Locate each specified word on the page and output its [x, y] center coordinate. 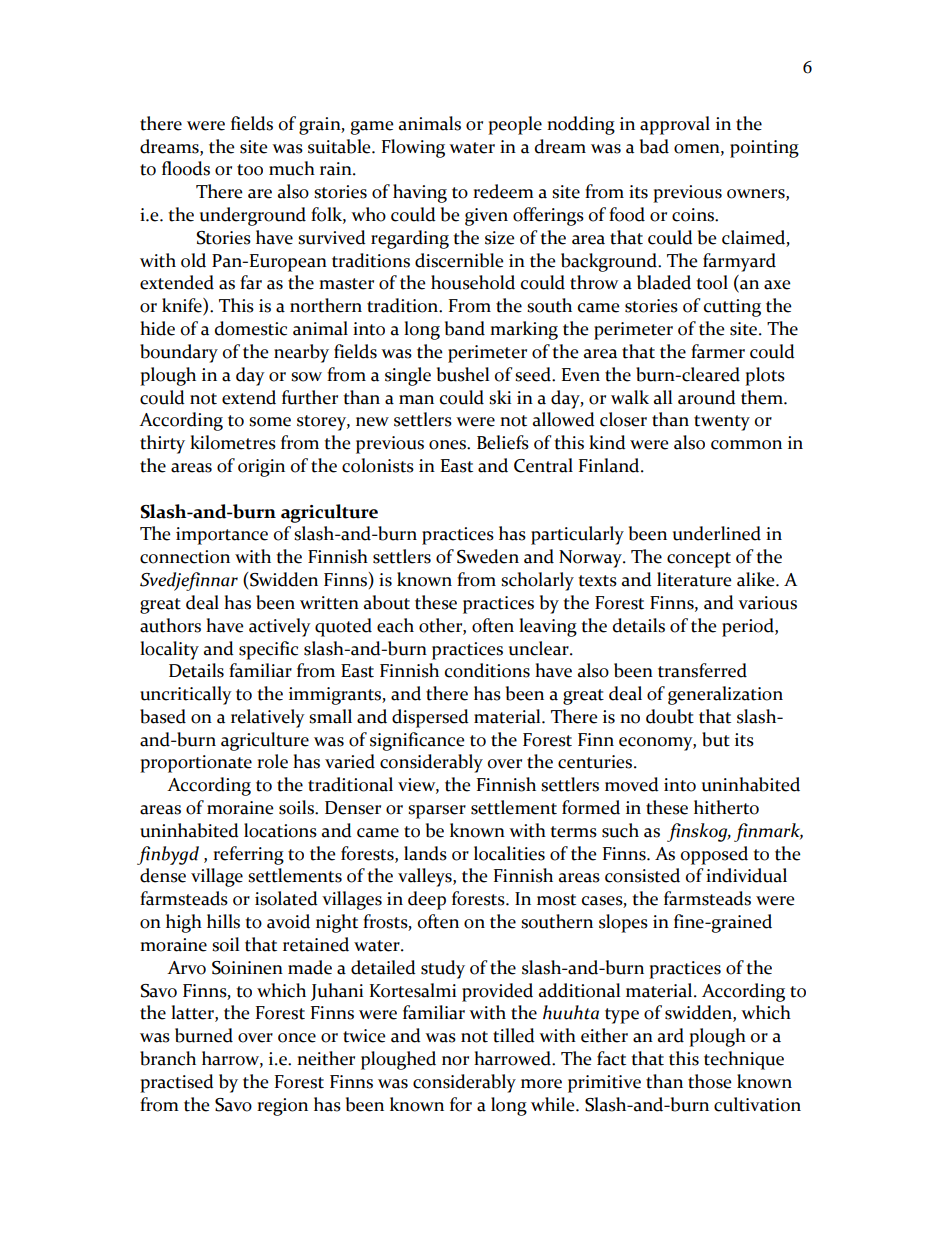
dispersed [430, 718]
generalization [725, 695]
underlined [717, 533]
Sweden [488, 556]
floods [186, 168]
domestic [251, 328]
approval [675, 125]
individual [746, 875]
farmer [718, 351]
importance [222, 536]
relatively [268, 718]
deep [427, 900]
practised [177, 1083]
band [465, 328]
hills [223, 921]
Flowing [413, 148]
